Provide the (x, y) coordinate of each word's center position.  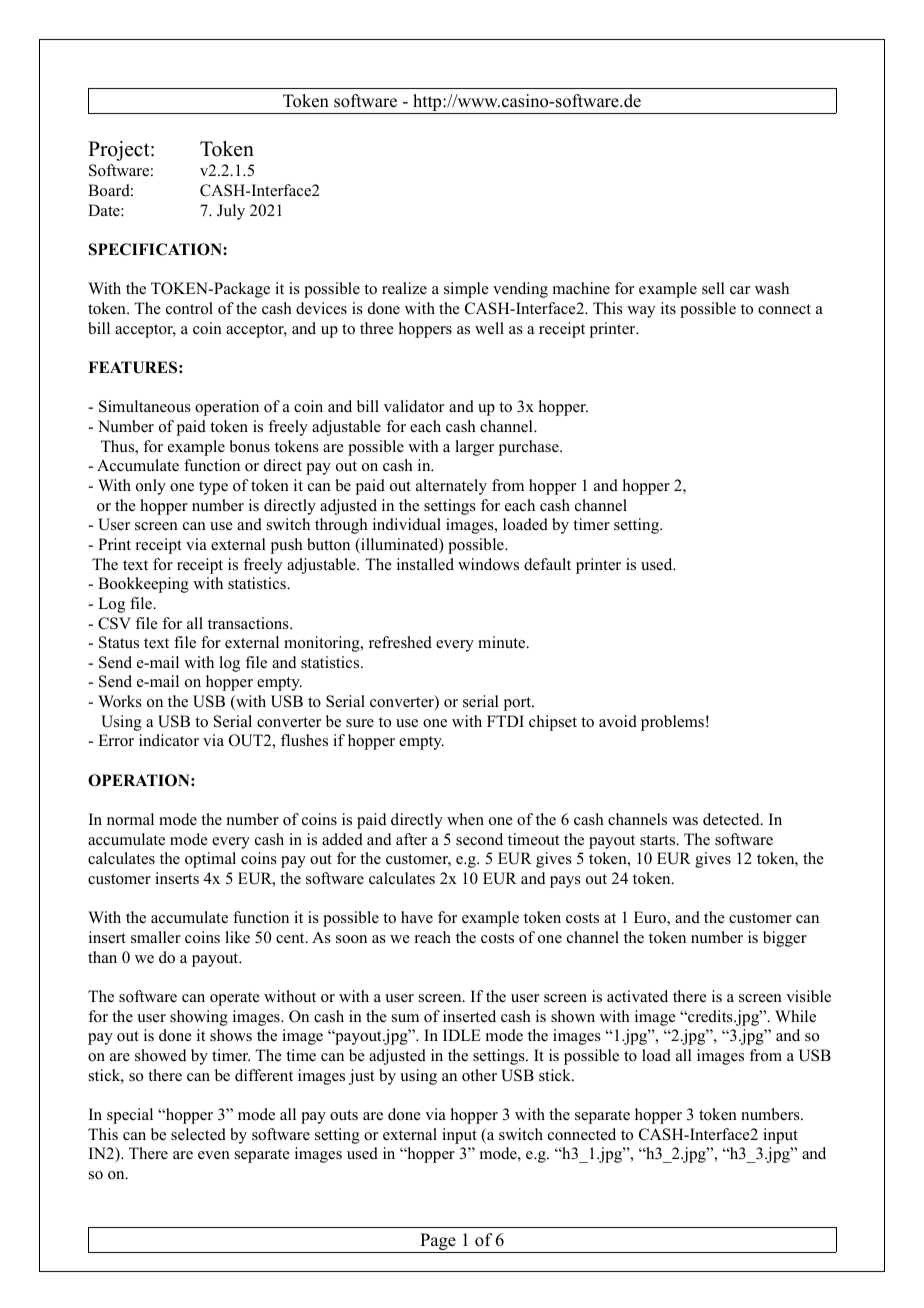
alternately (451, 487)
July (231, 212)
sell (713, 288)
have (417, 917)
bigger (785, 939)
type (213, 488)
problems (672, 723)
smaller (156, 937)
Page (438, 1243)
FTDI (505, 721)
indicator (169, 740)
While (795, 1016)
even (214, 1155)
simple (466, 290)
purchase (530, 448)
